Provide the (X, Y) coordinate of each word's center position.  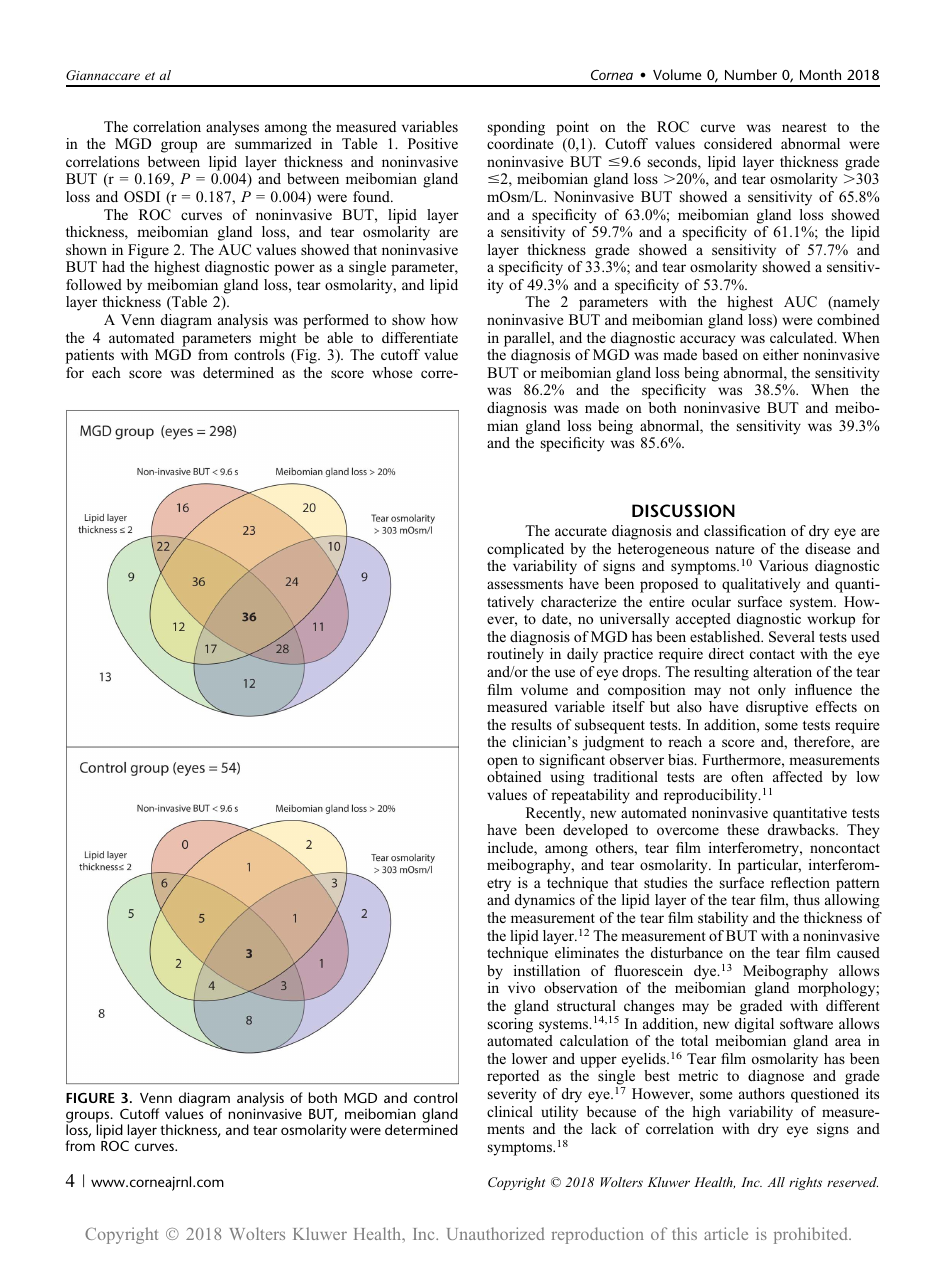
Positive (433, 143)
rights (805, 1183)
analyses (232, 128)
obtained (514, 776)
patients (90, 356)
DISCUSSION (683, 510)
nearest (804, 127)
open (502, 763)
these (743, 829)
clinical (510, 1111)
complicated (525, 550)
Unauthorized (496, 1233)
